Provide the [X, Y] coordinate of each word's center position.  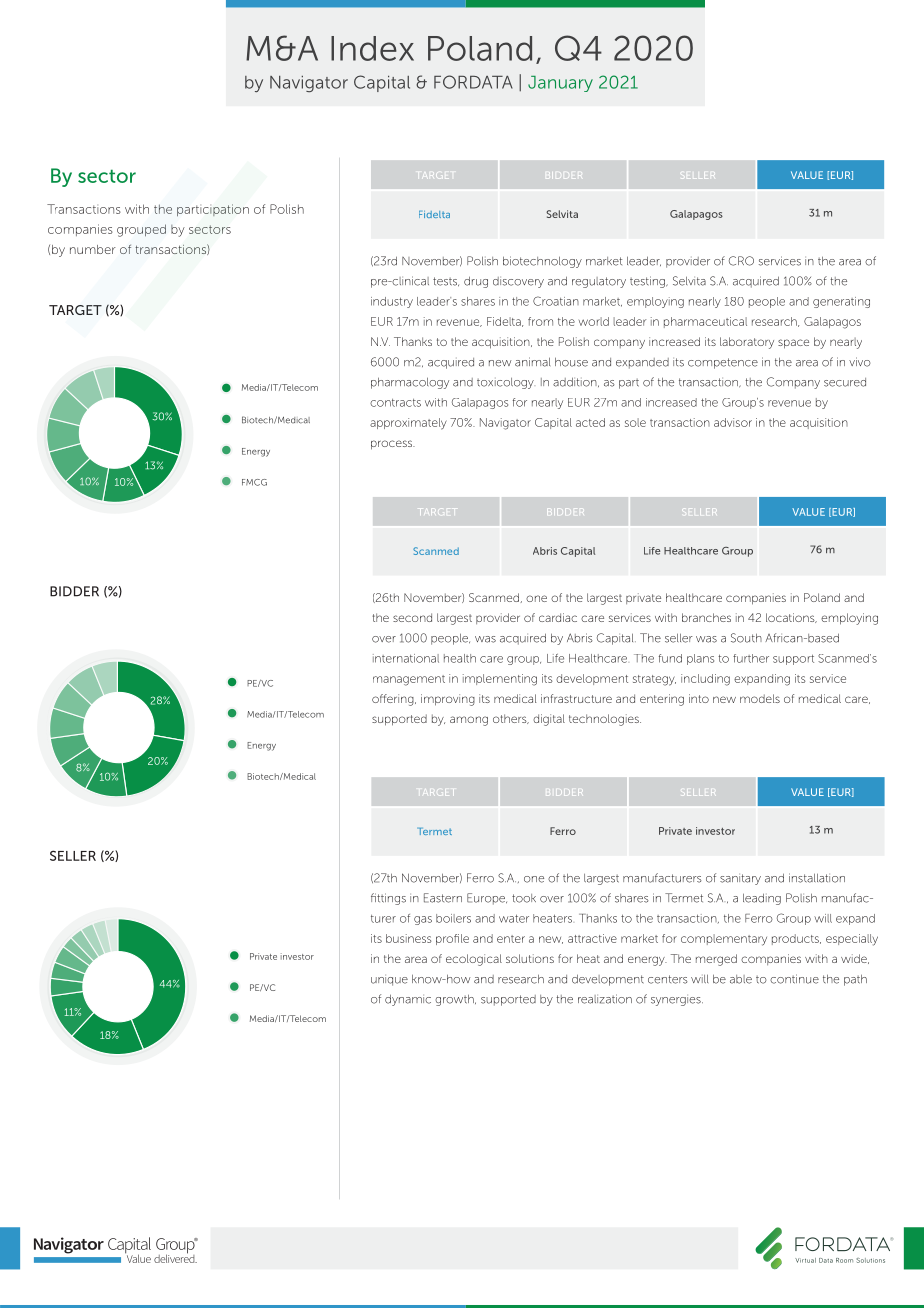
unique [389, 981]
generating [841, 302]
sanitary [740, 879]
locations [791, 618]
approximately [408, 424]
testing [648, 282]
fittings [388, 899]
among [469, 721]
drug [476, 282]
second [412, 617]
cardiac [558, 617]
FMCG [254, 482]
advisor [733, 422]
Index [372, 48]
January [560, 84]
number [93, 249]
